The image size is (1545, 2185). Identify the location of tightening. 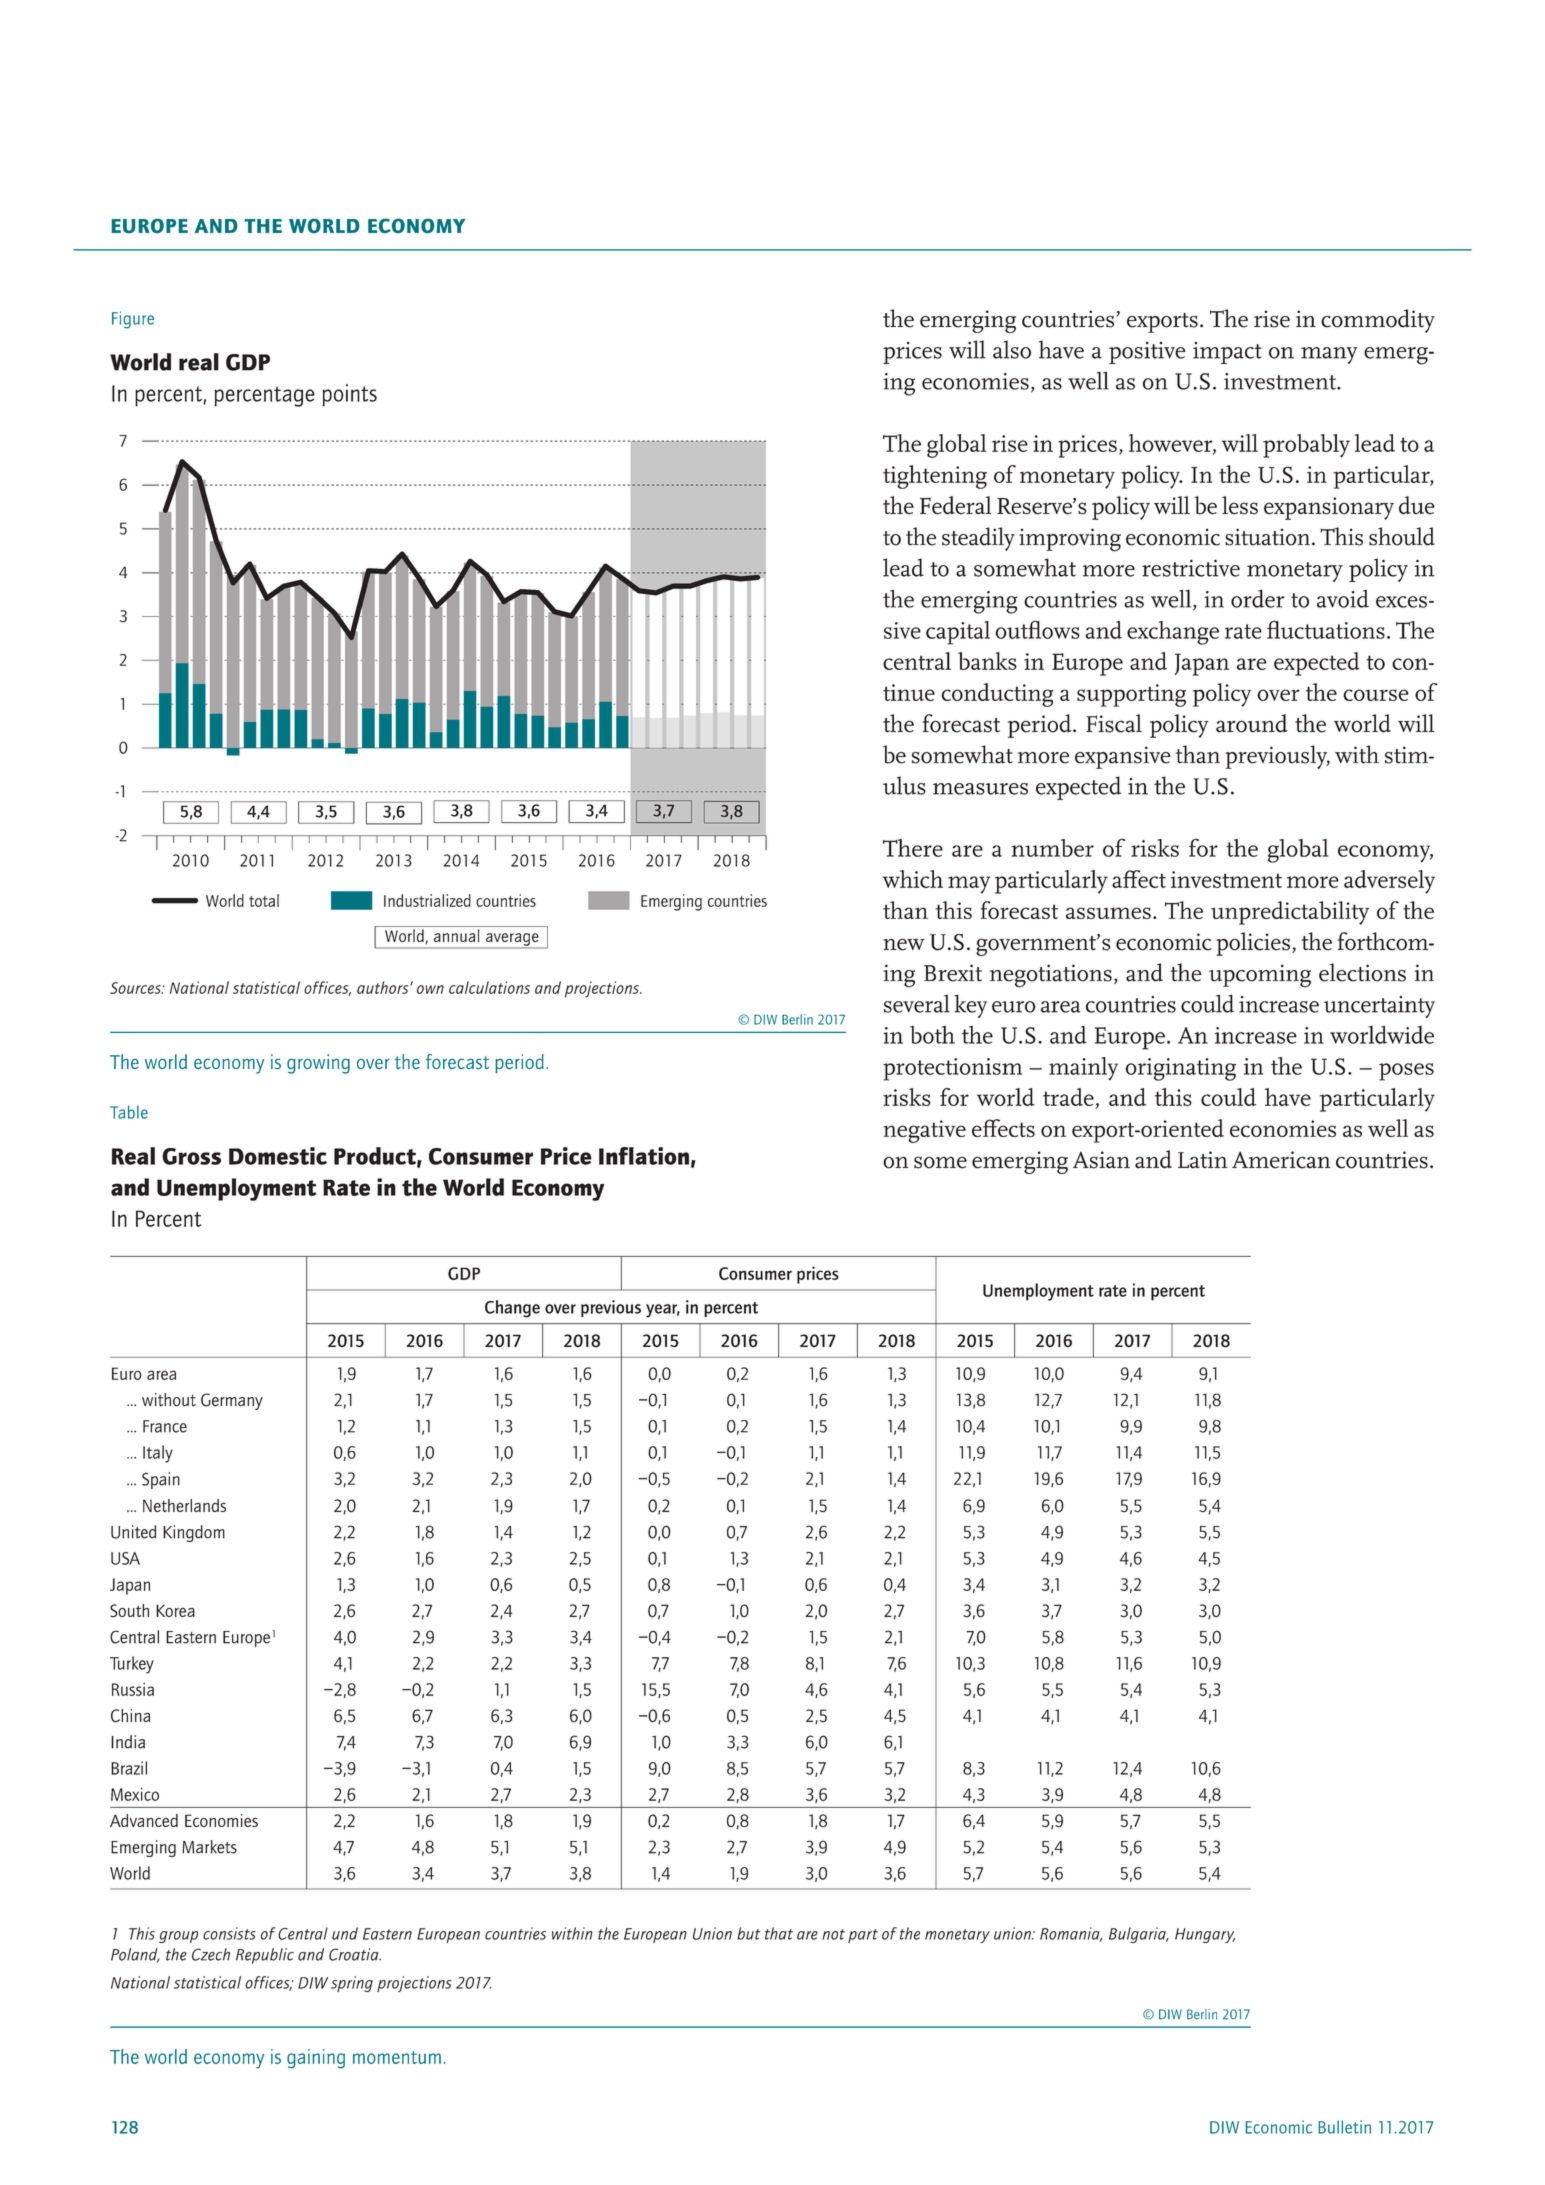
(935, 477).
